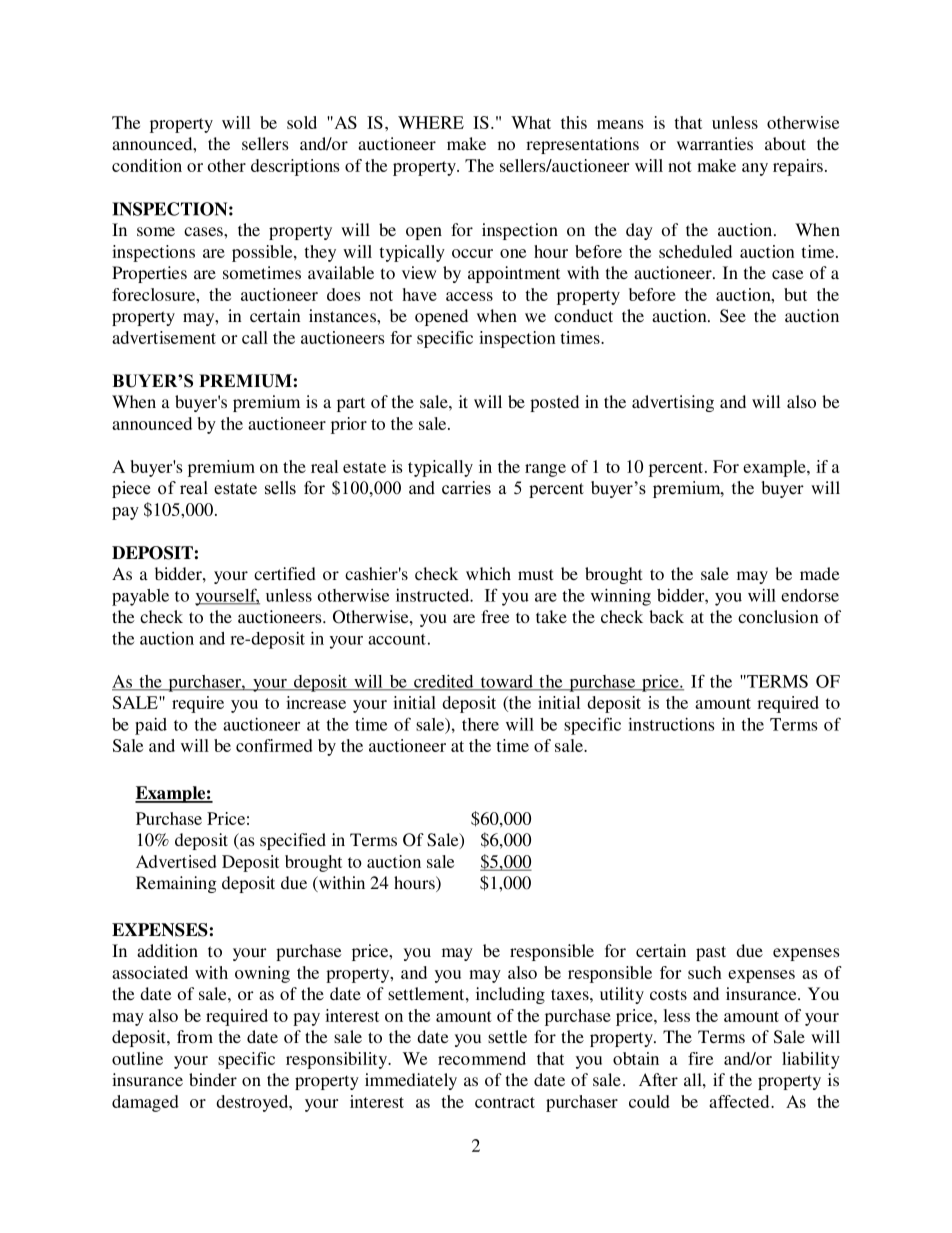 The image size is (952, 1233). Describe the element at coordinates (482, 1058) in the page. I see `recommend` at that location.
